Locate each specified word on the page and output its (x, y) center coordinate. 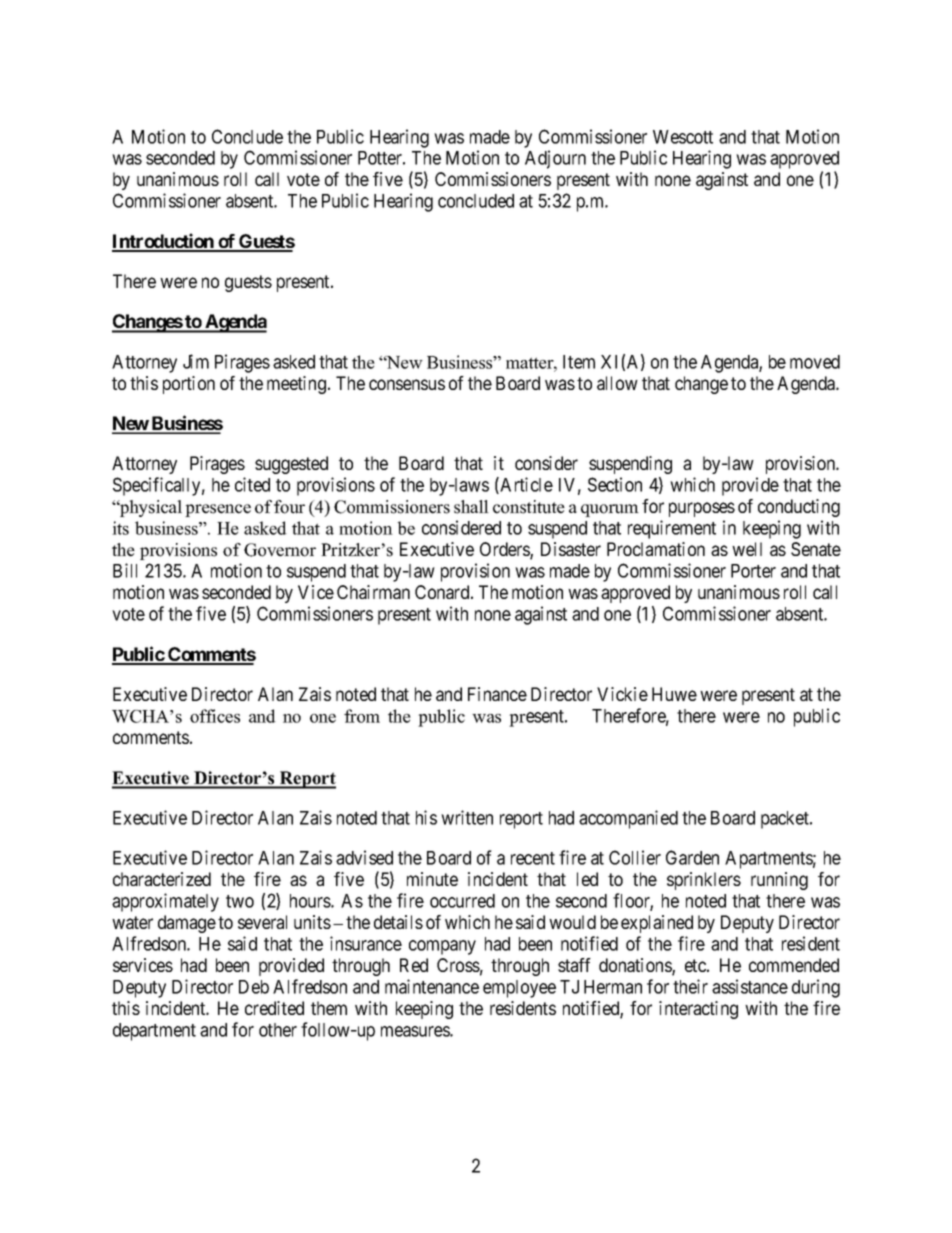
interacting (698, 1010)
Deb (254, 987)
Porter (753, 571)
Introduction (164, 242)
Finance (497, 694)
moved (815, 362)
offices (215, 716)
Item (579, 362)
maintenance (432, 986)
